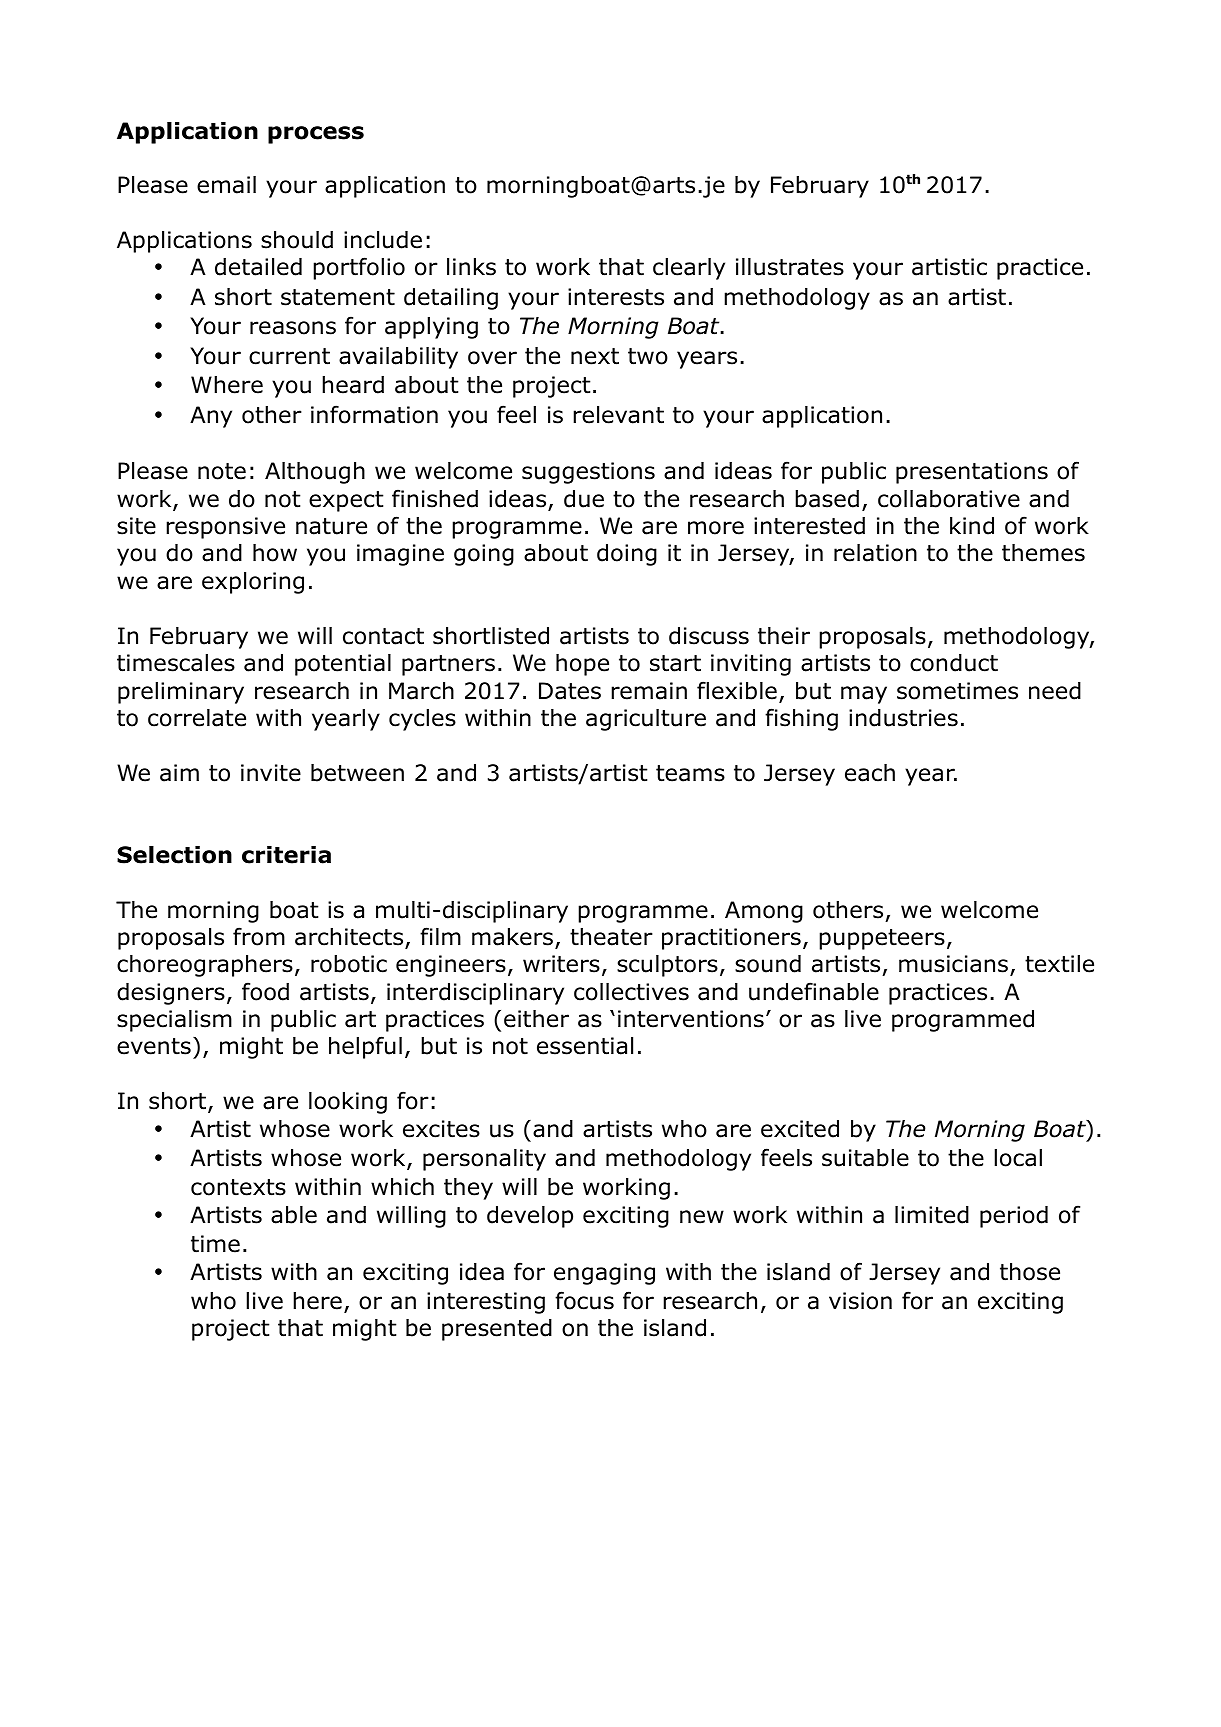 Image resolution: width=1221 pixels, height=1727 pixels. What do you see at coordinates (226, 185) in the page?
I see `email` at bounding box center [226, 185].
